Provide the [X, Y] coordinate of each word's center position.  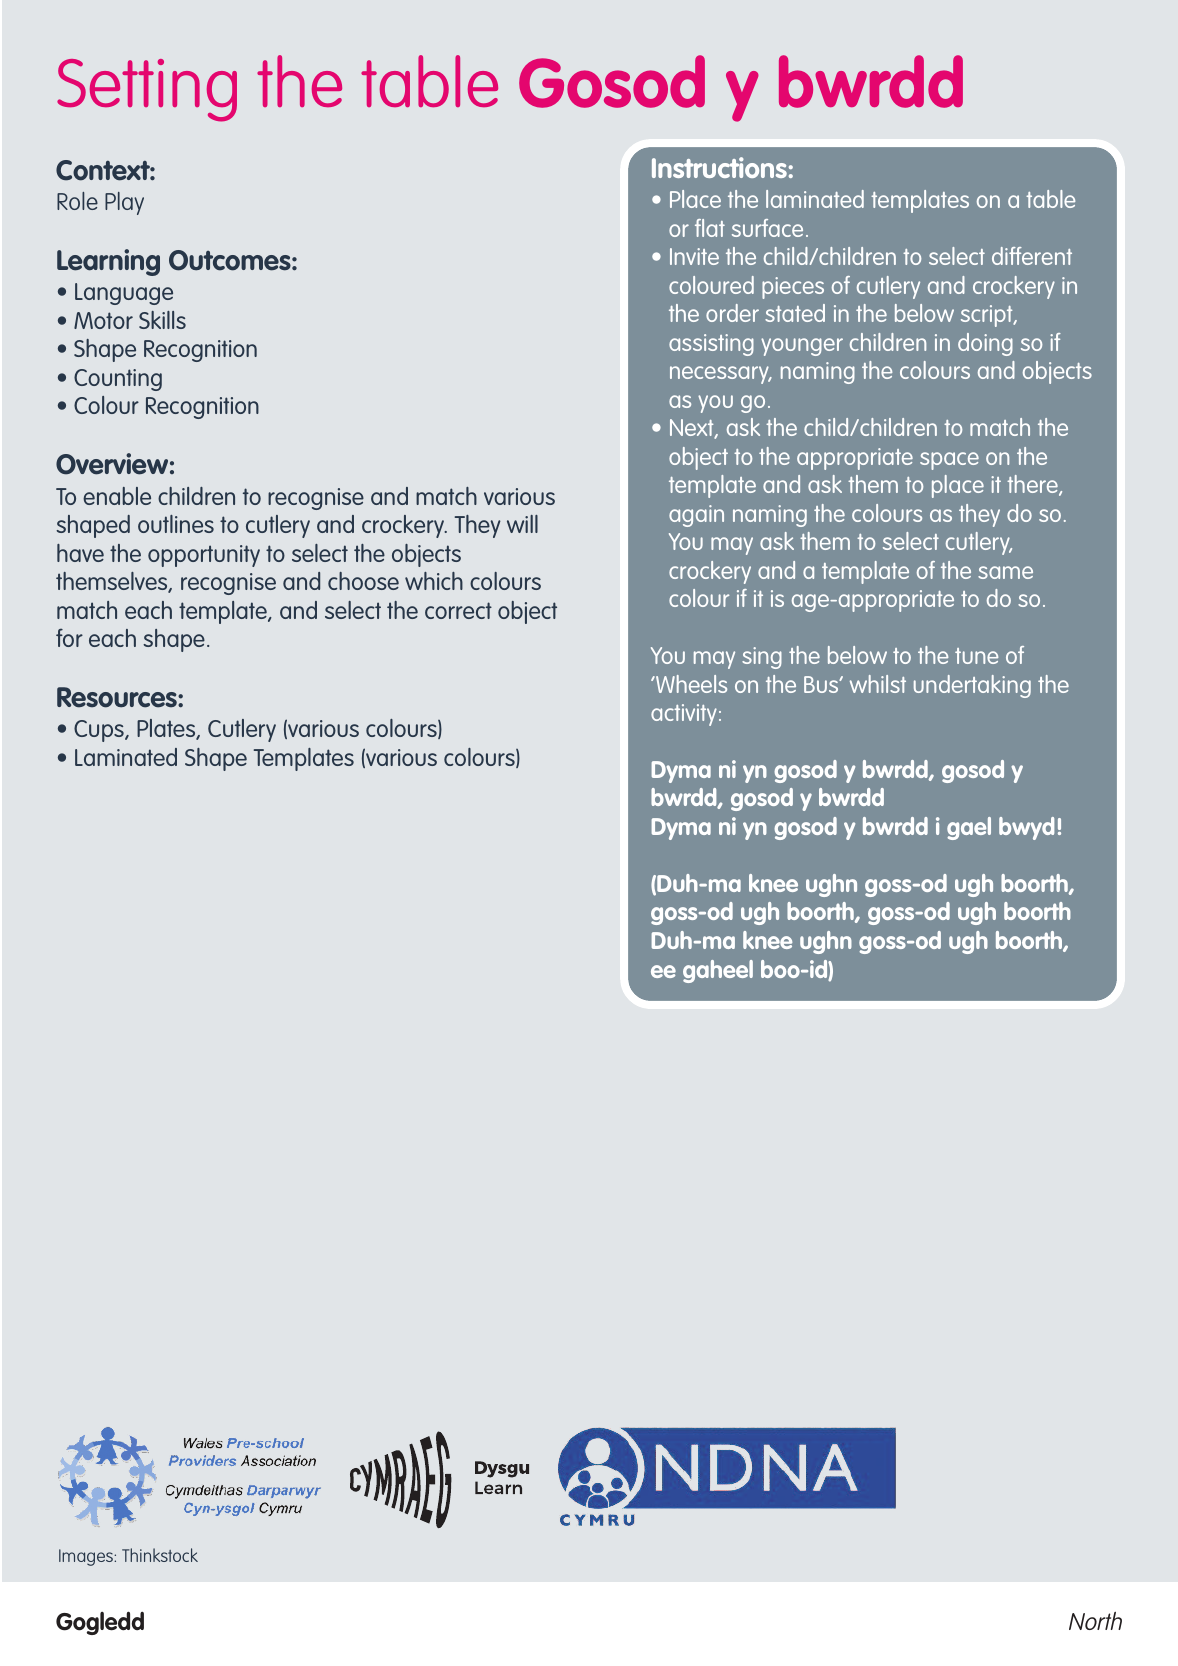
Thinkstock [160, 1555]
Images [87, 1557]
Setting [147, 90]
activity [684, 715]
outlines [176, 524]
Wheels [690, 684]
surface [767, 228]
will [522, 524]
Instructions [719, 167]
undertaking [972, 686]
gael [969, 828]
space [949, 461]
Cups [100, 731]
